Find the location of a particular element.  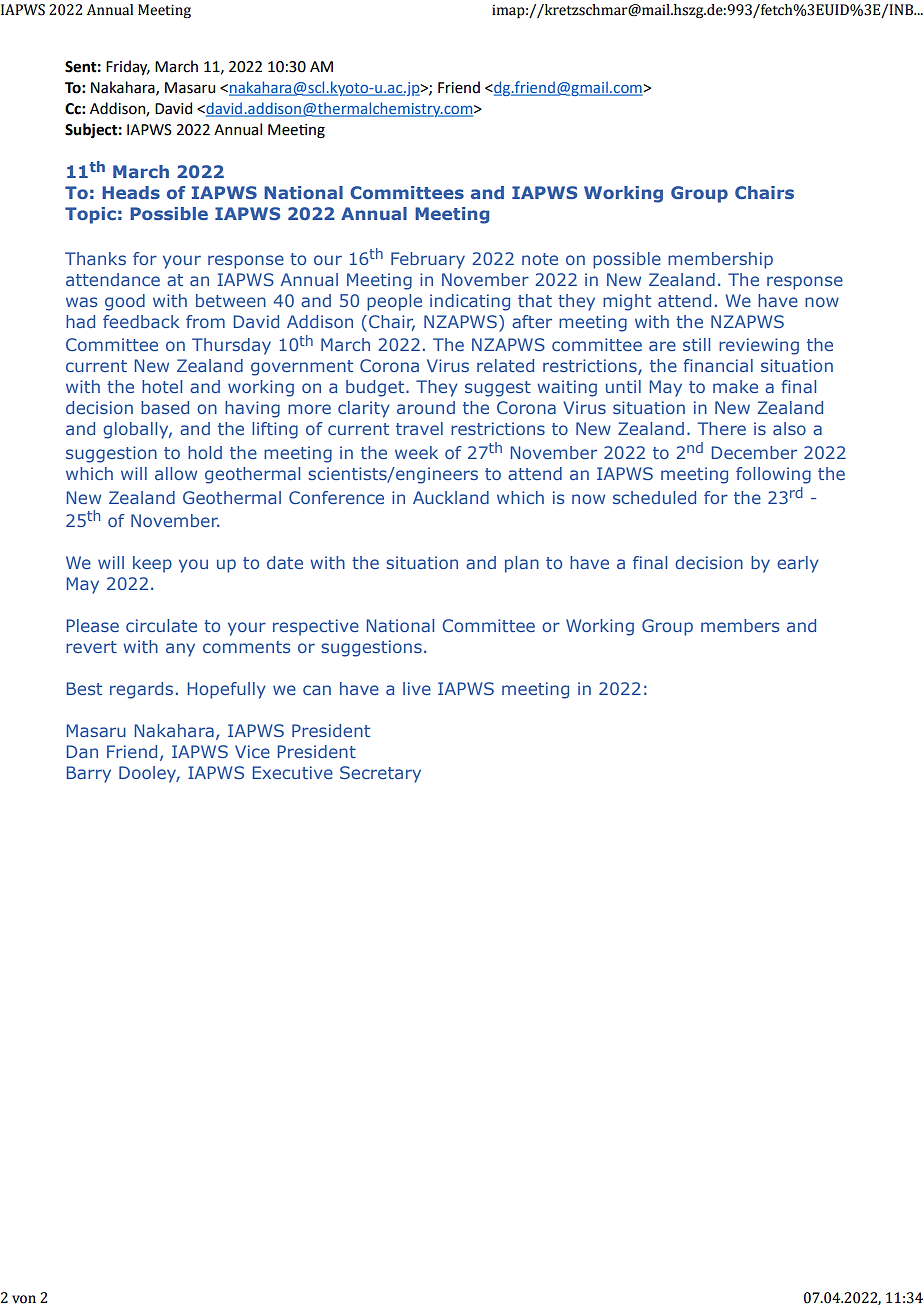

live is located at coordinates (417, 688).
